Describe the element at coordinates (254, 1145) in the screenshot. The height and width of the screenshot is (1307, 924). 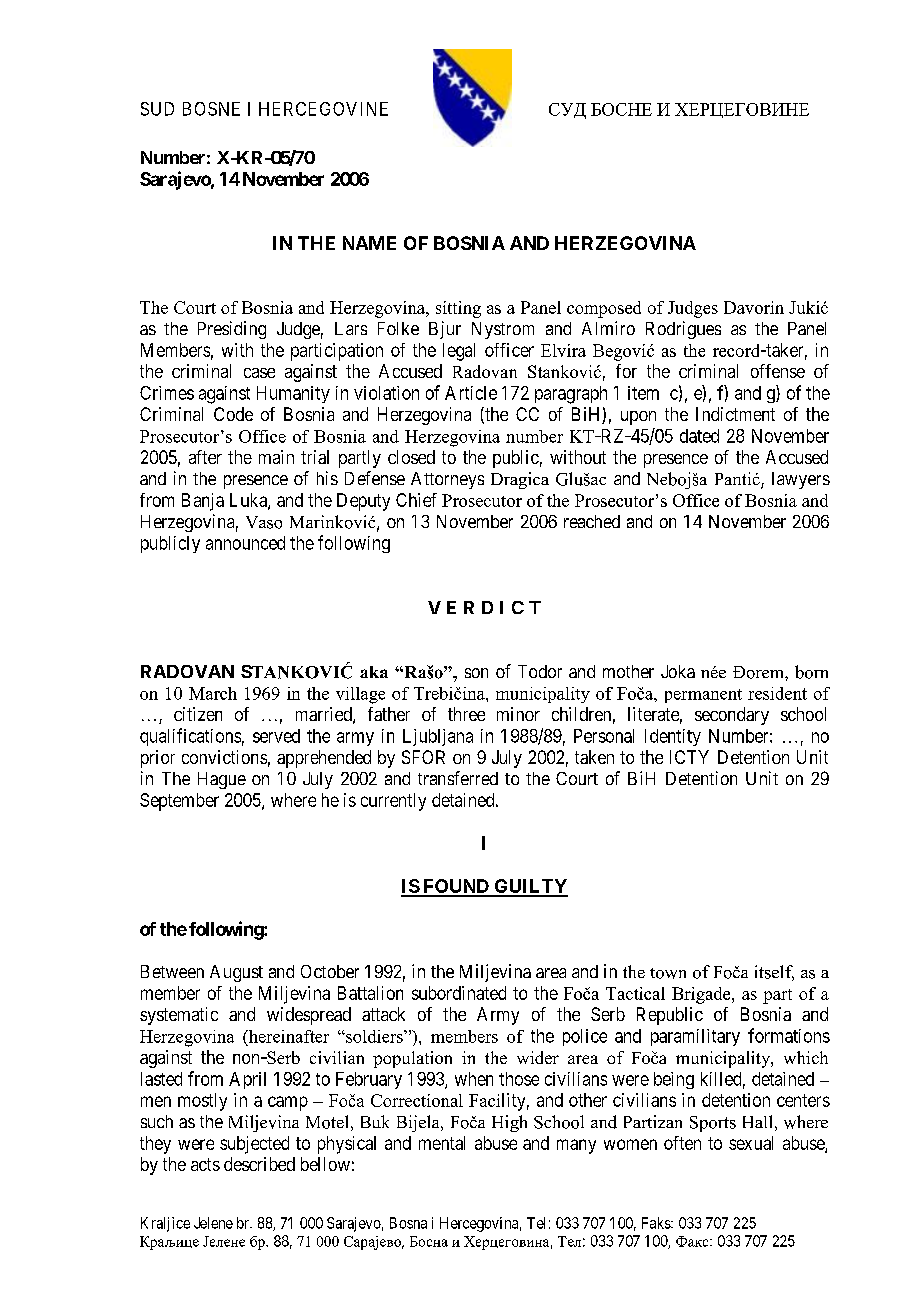
I see `subjected` at that location.
